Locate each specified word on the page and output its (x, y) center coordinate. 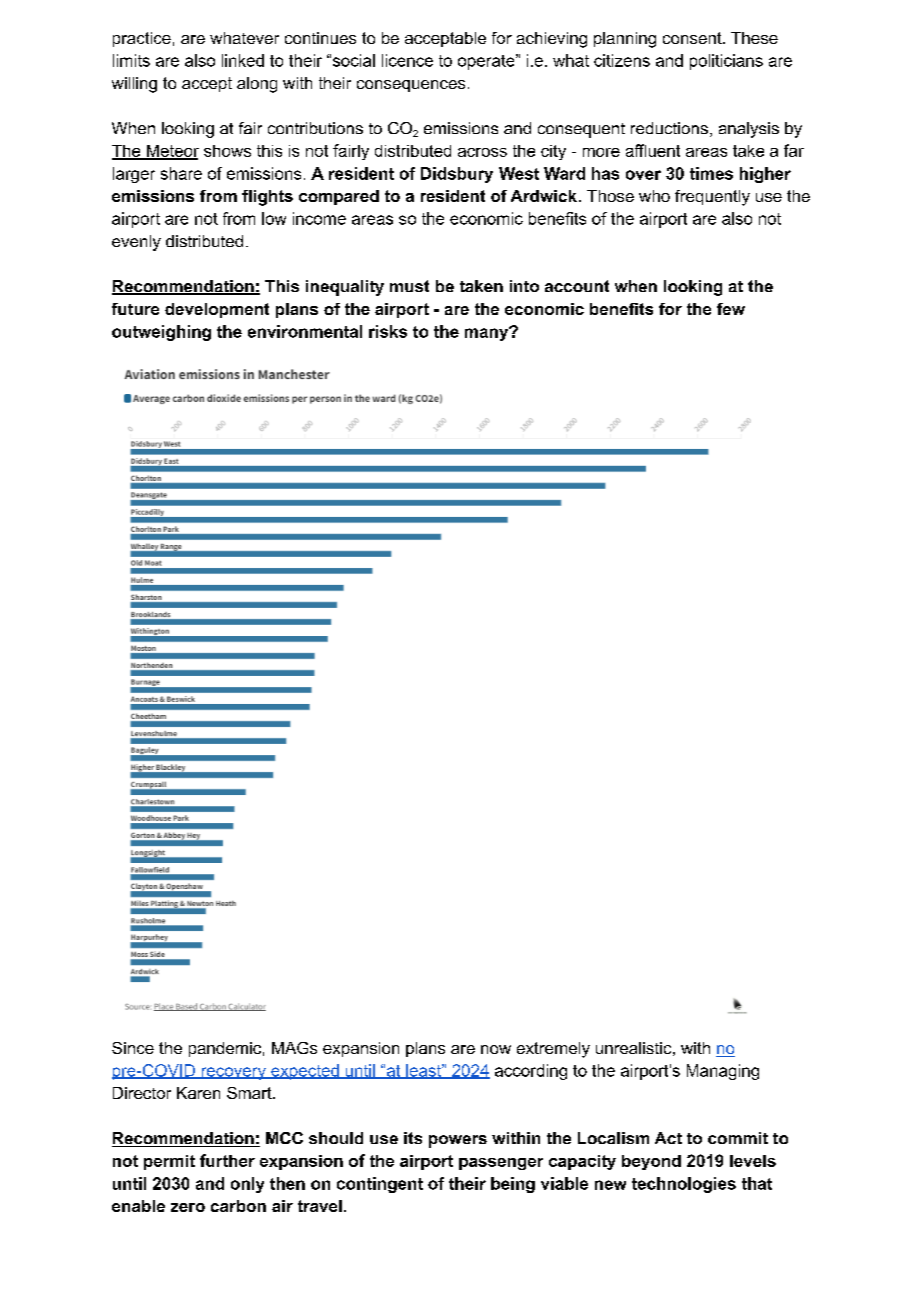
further (227, 1160)
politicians (726, 62)
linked (243, 60)
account (577, 286)
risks (388, 331)
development (217, 310)
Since (133, 1048)
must (409, 286)
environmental (305, 331)
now (496, 1049)
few (731, 309)
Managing (723, 1072)
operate (487, 62)
